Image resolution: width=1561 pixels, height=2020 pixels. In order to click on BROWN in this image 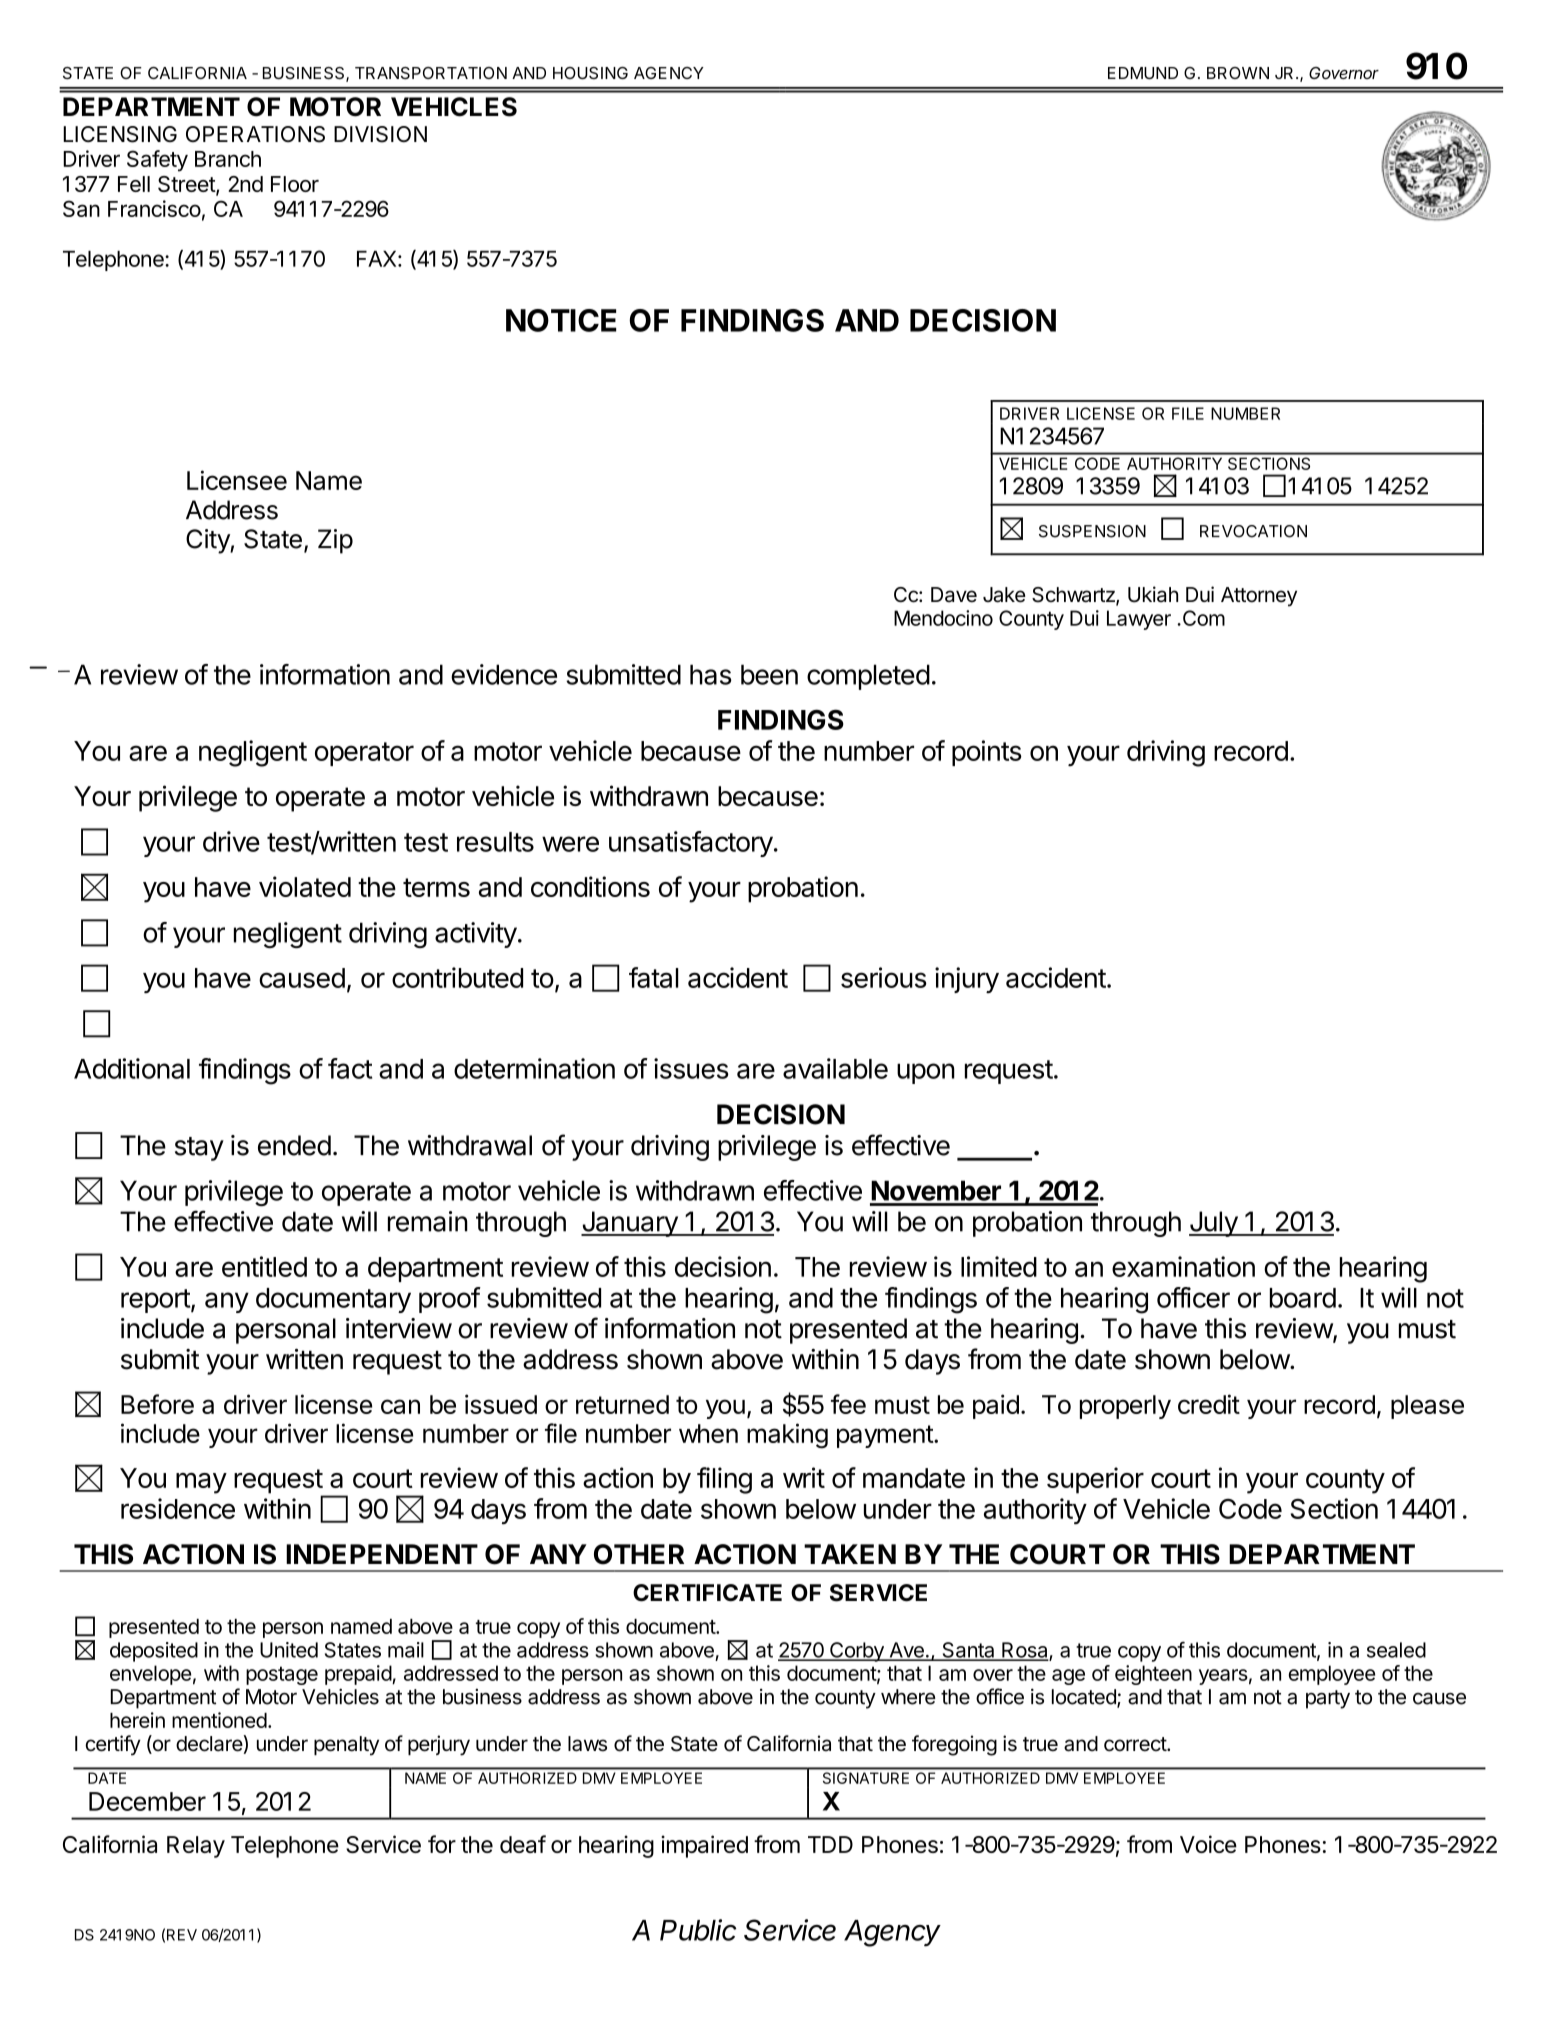, I will do `click(1238, 73)`.
